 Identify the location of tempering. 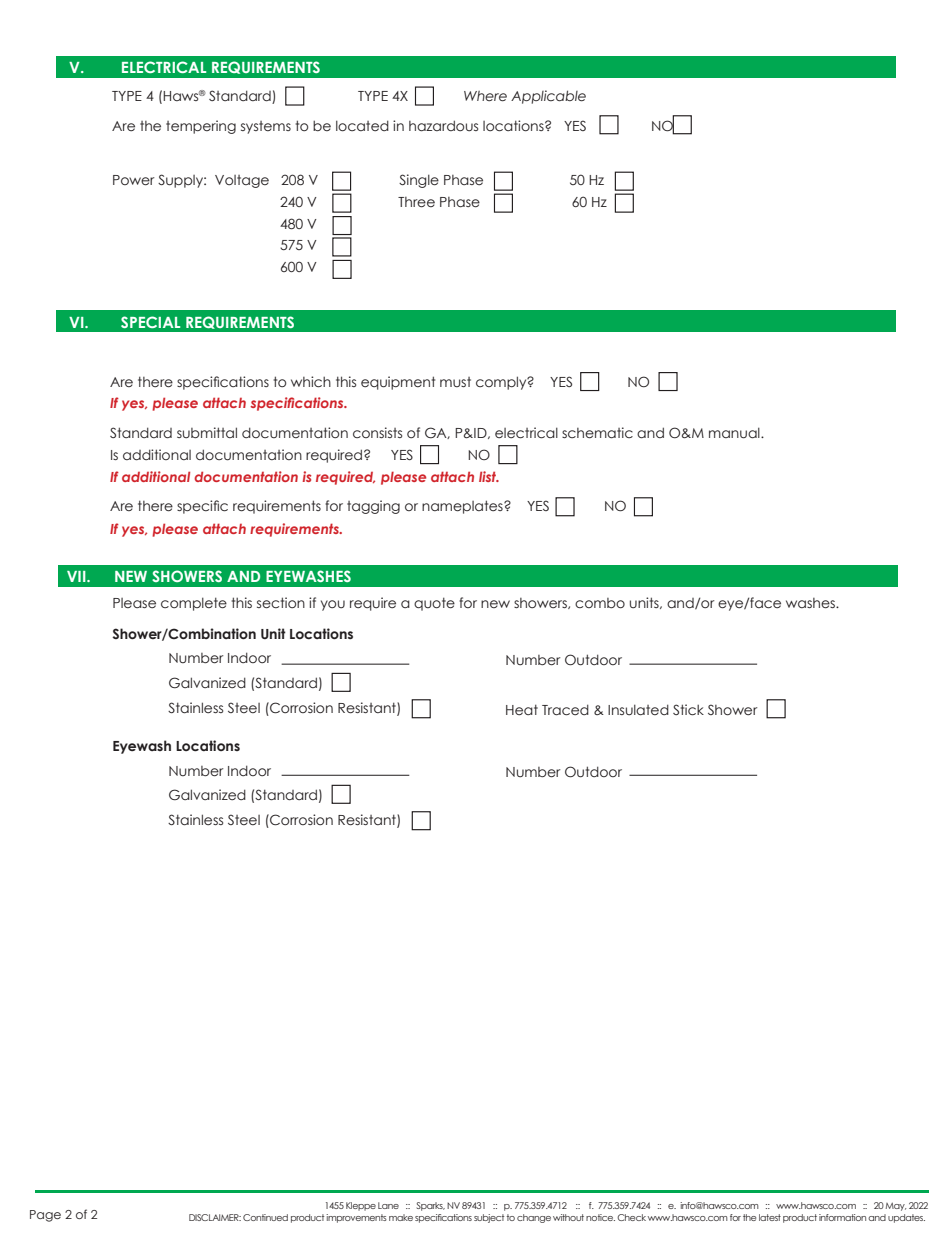
(201, 127).
